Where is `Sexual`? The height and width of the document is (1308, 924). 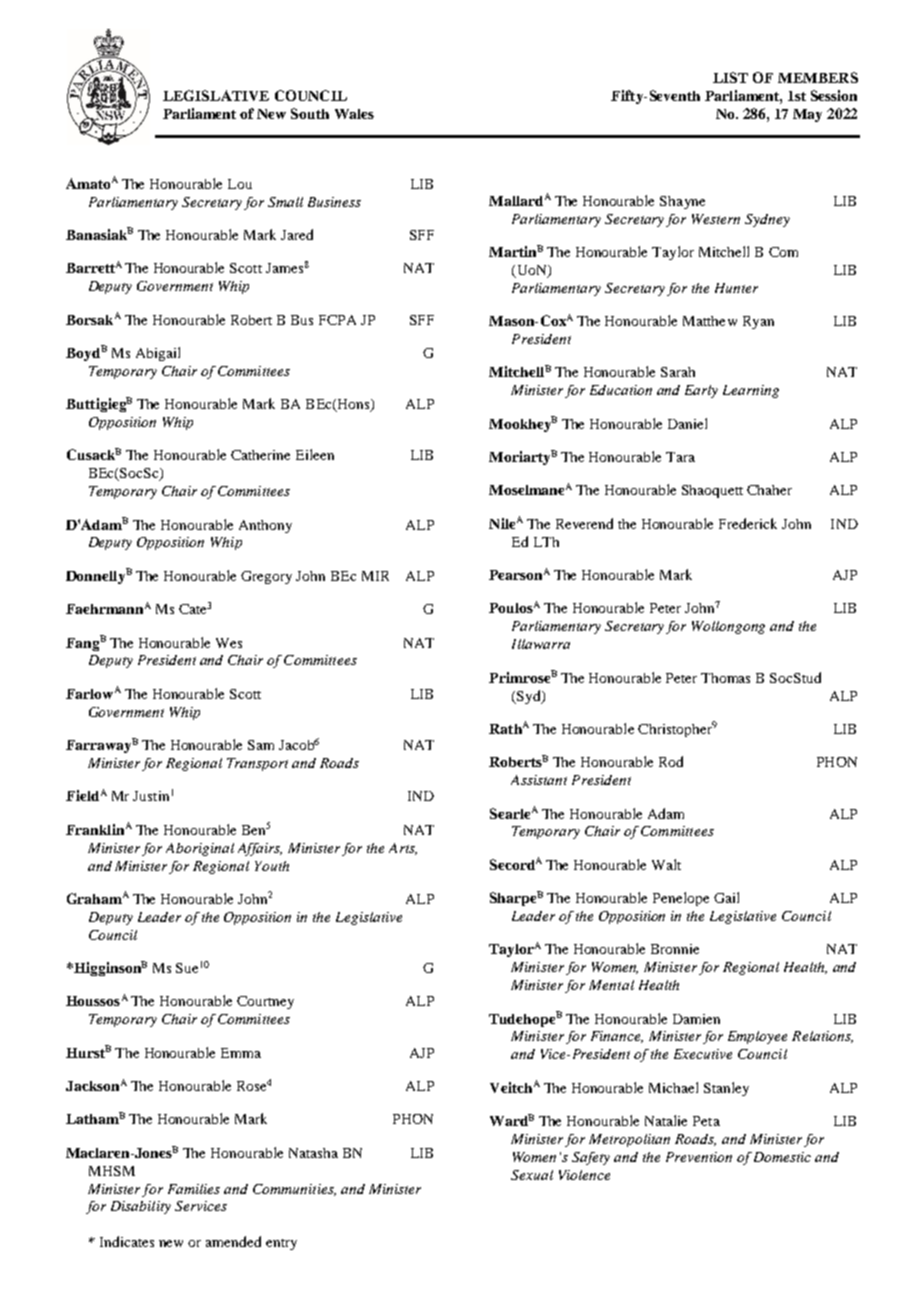 Sexual is located at coordinates (532, 1175).
